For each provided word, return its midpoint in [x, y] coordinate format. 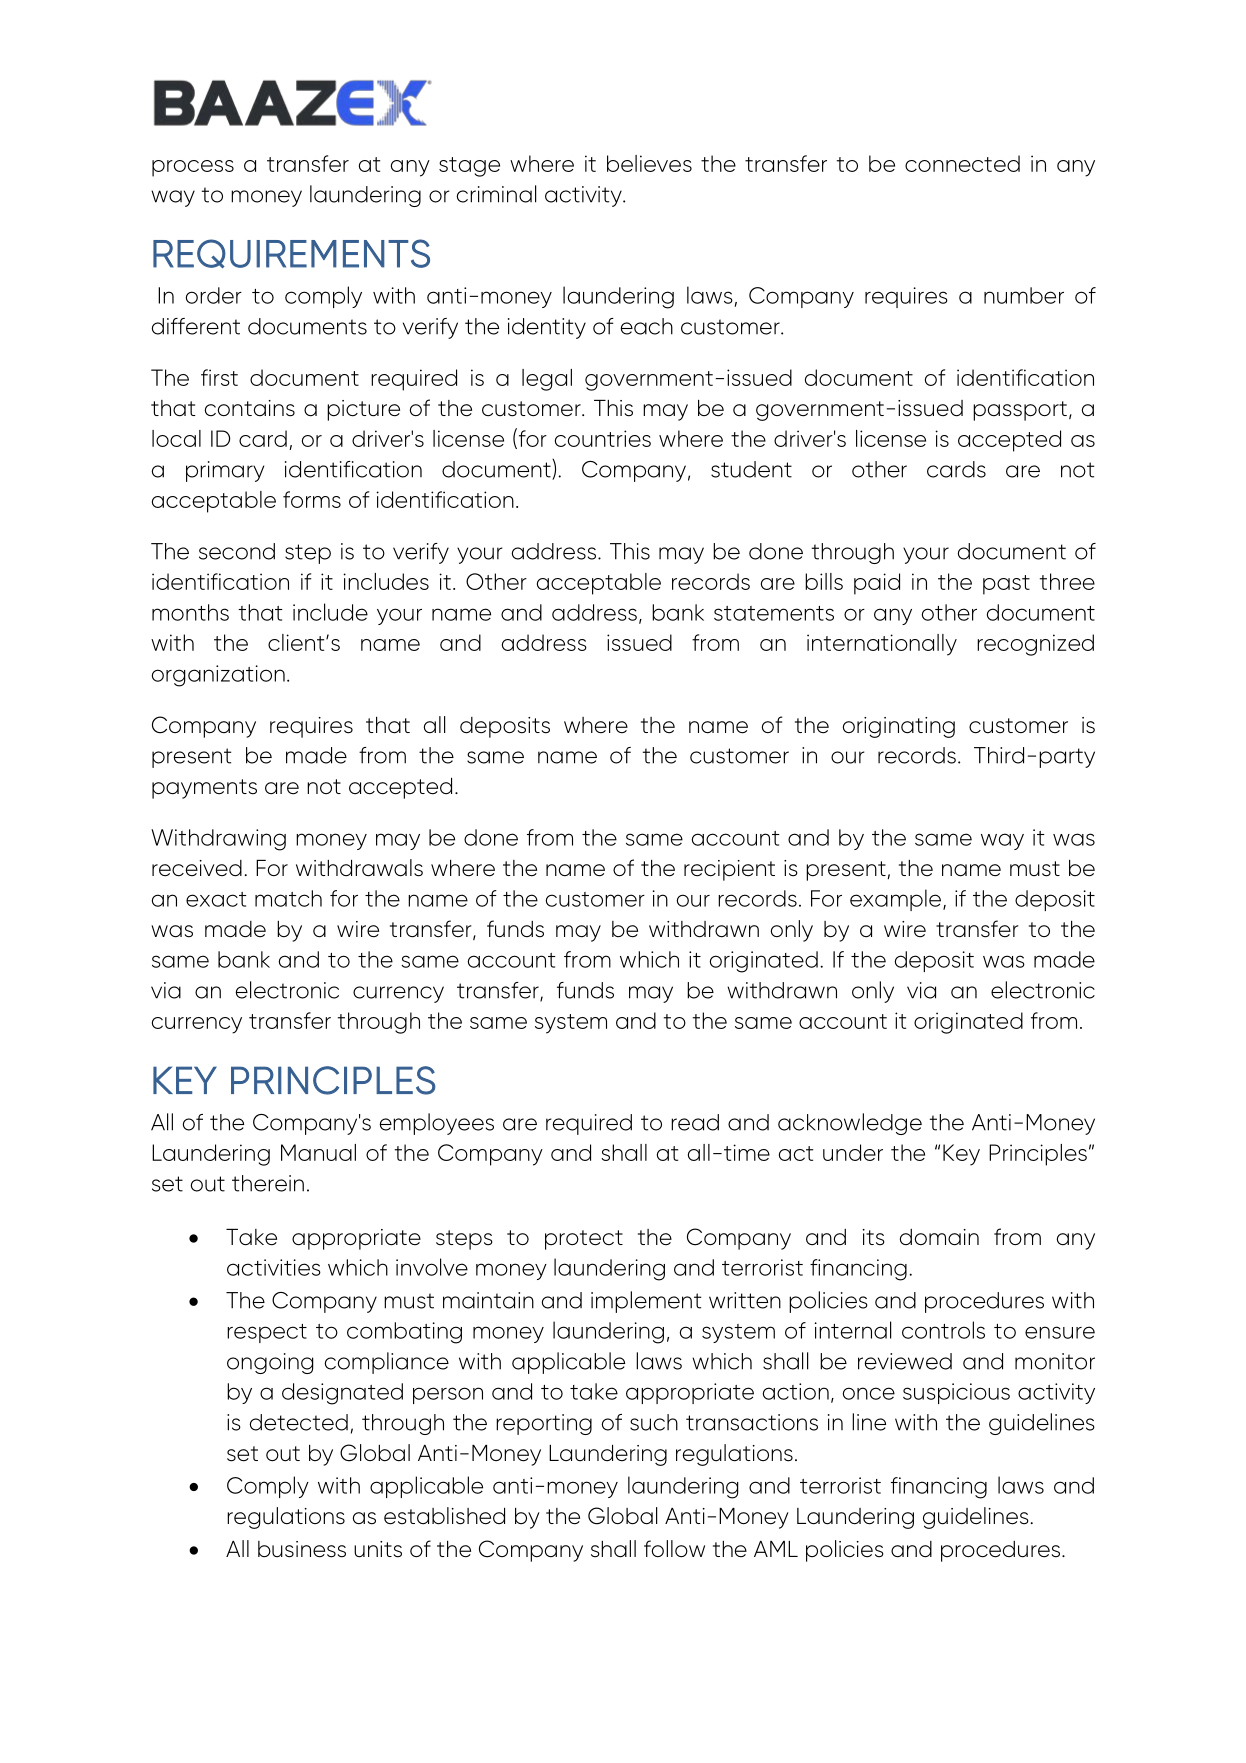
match [288, 898]
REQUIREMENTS [291, 253]
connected [962, 163]
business [302, 1549]
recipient [729, 870]
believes [649, 163]
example [897, 900]
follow [674, 1549]
